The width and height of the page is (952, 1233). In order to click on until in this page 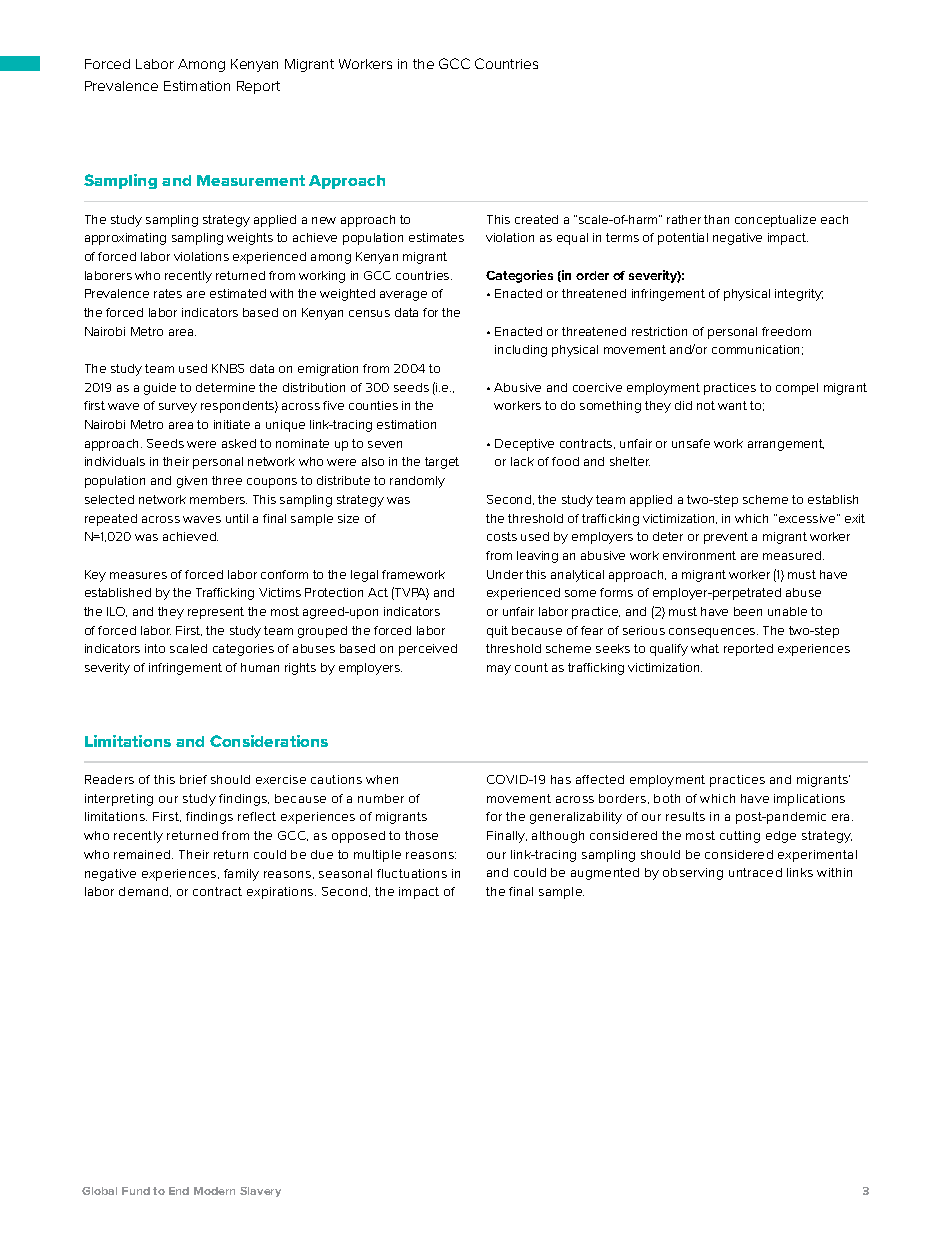, I will do `click(237, 518)`.
